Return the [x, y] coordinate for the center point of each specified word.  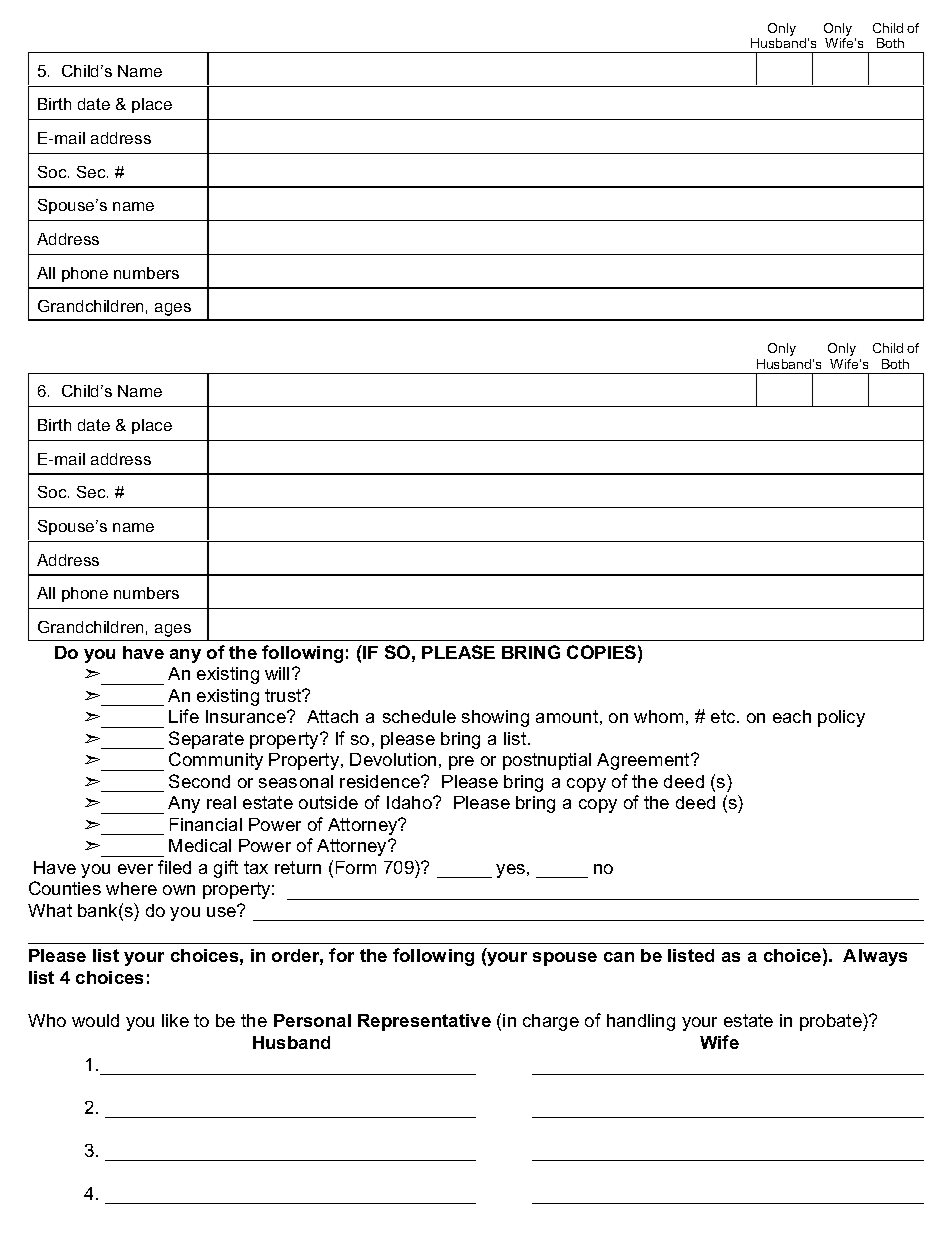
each [792, 716]
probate [832, 1022]
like [175, 1020]
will [277, 673]
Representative [424, 1022]
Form [356, 867]
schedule [419, 716]
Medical [200, 845]
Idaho [410, 802]
